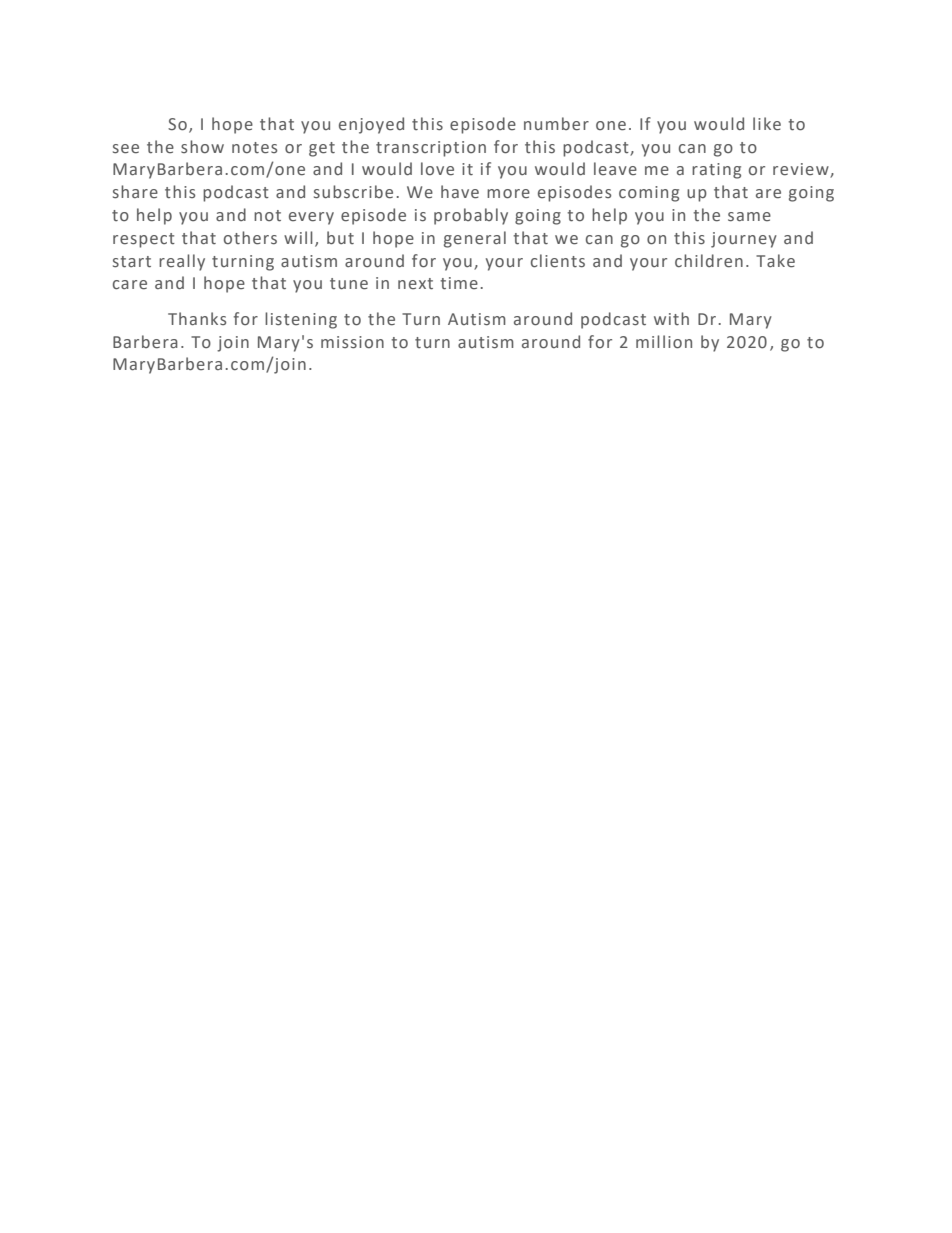  Describe the element at coordinates (460, 192) in the document. I see `have` at that location.
